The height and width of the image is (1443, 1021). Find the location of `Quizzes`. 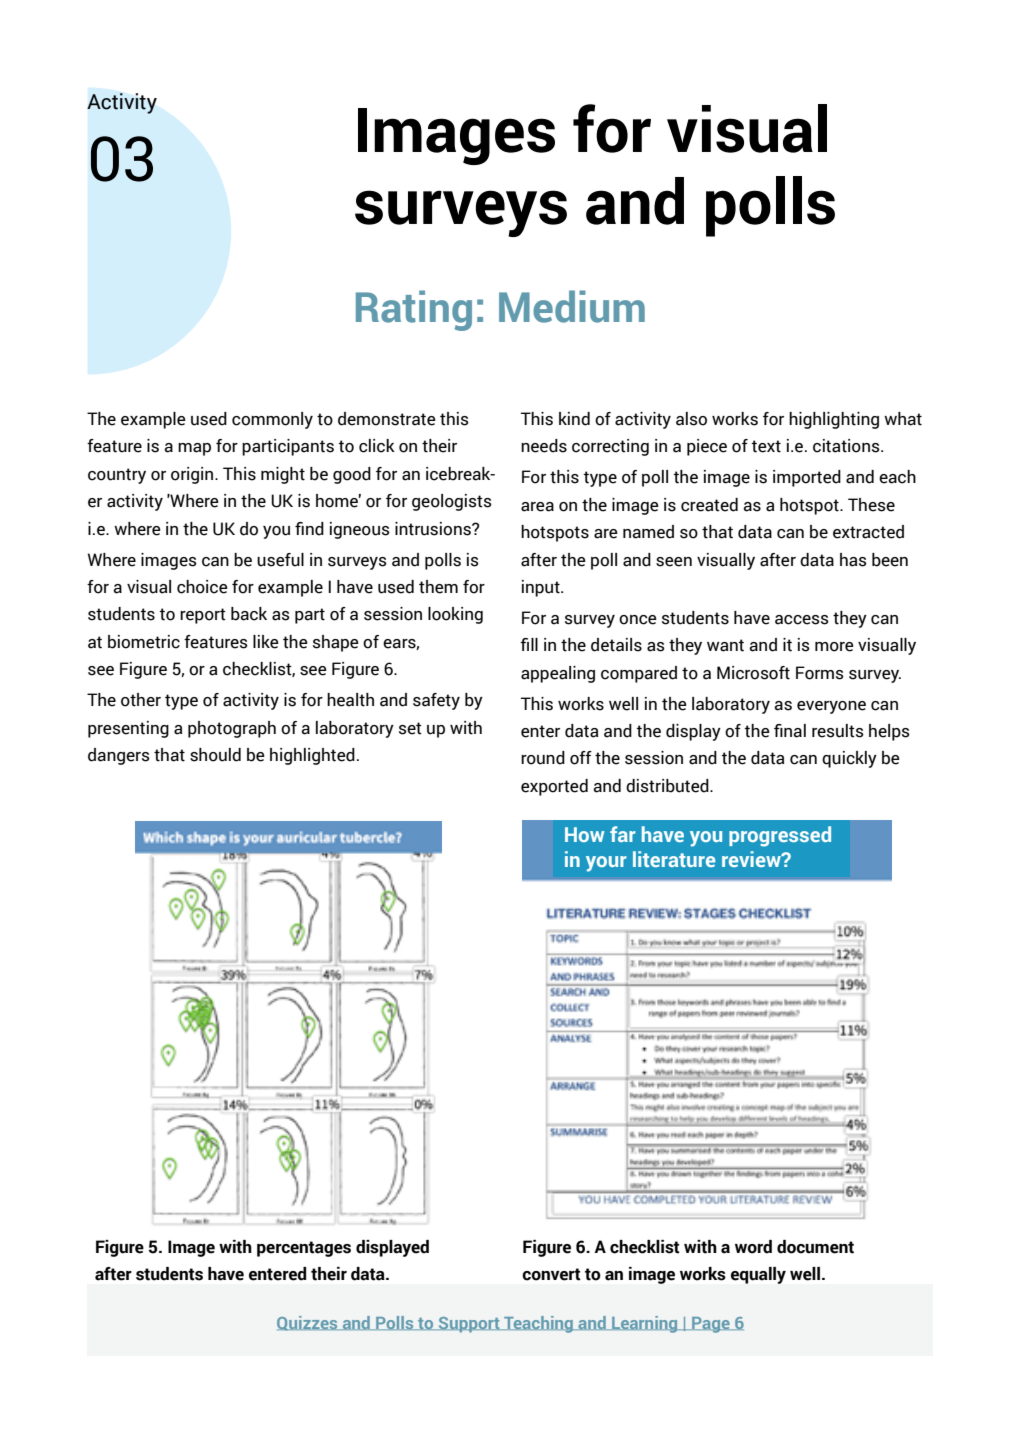

Quizzes is located at coordinates (308, 1323).
